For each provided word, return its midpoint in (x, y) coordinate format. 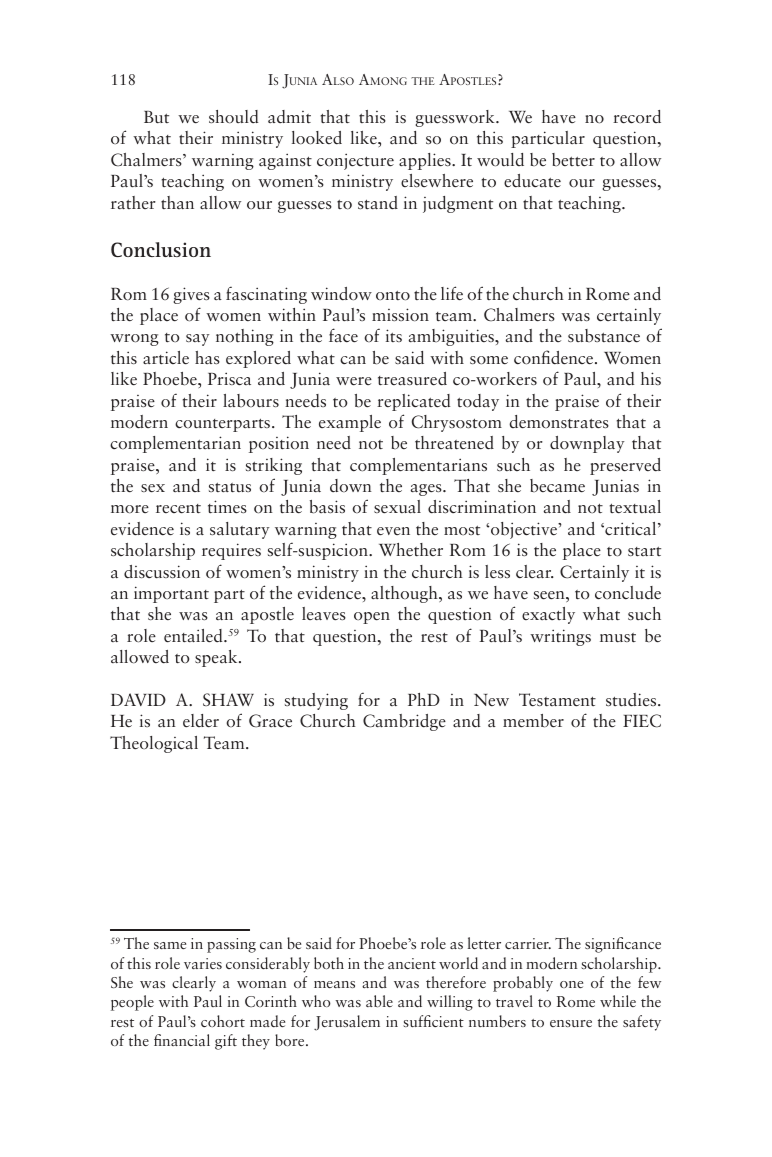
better (573, 159)
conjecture (355, 161)
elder (201, 720)
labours (251, 400)
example (350, 423)
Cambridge (404, 722)
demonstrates (559, 421)
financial (182, 1040)
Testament (557, 699)
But (156, 117)
